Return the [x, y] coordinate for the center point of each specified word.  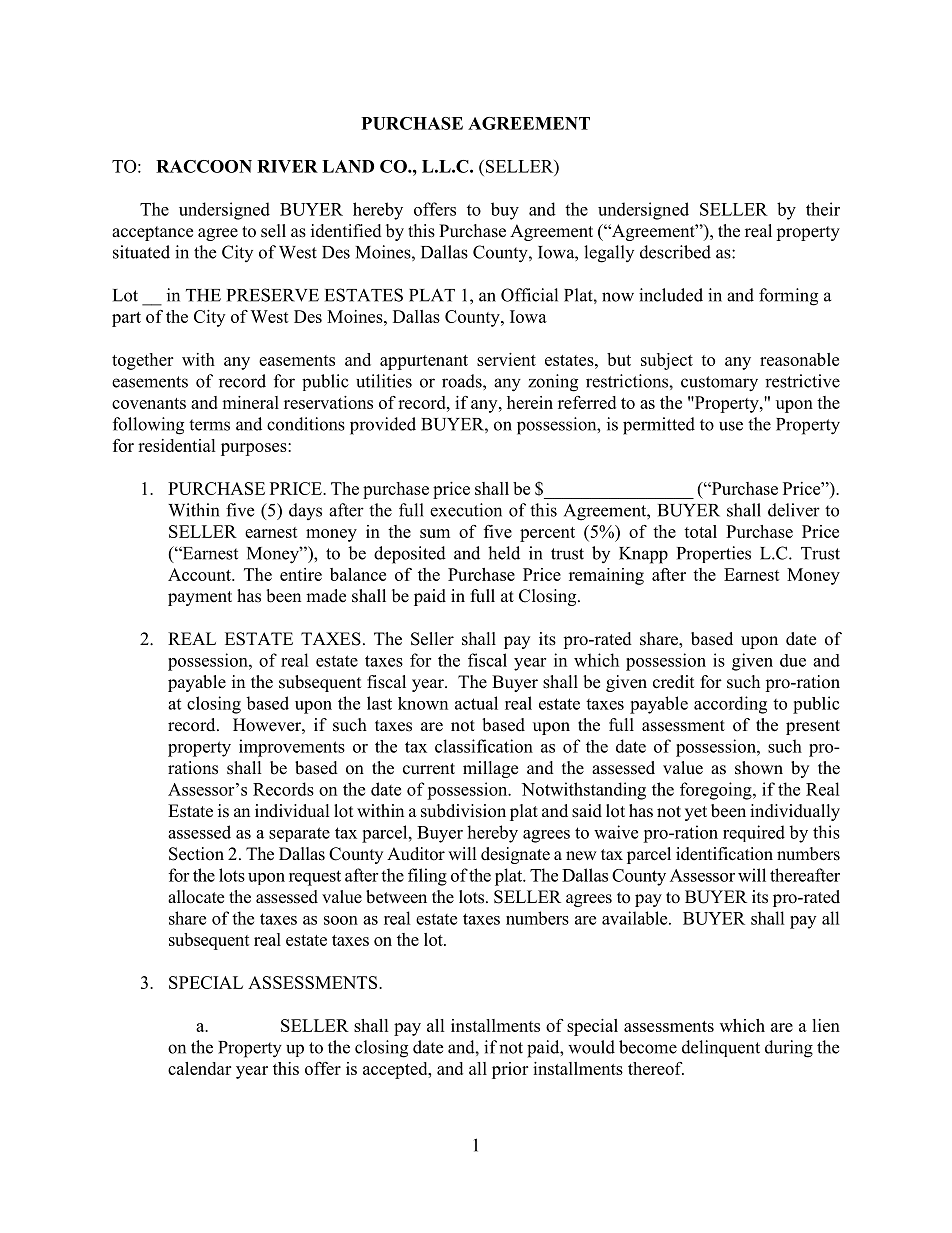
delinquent [721, 1048]
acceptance [152, 233]
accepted [396, 1070]
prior [510, 1070]
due [793, 660]
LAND [348, 166]
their [823, 209]
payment [200, 598]
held [504, 553]
